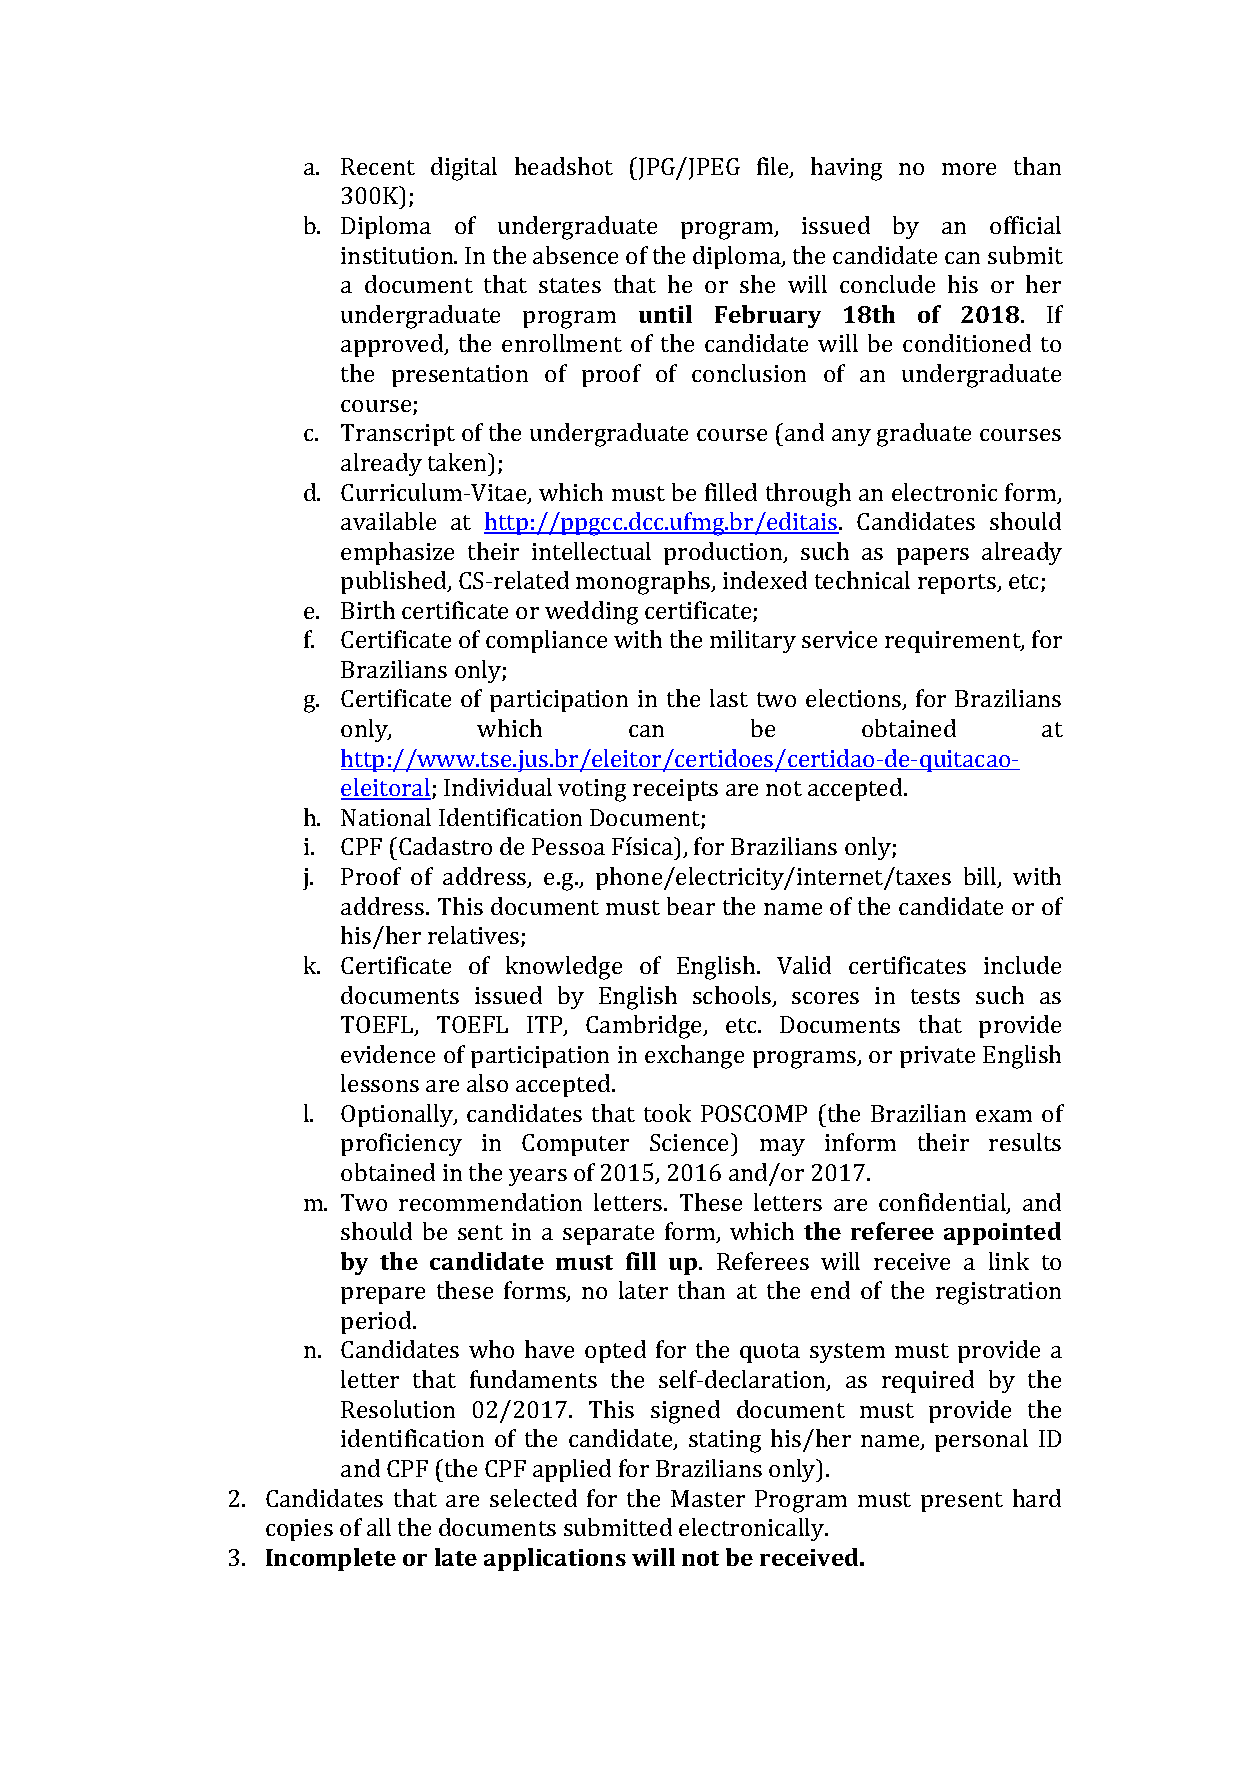 Image resolution: width=1252 pixels, height=1771 pixels. What do you see at coordinates (368, 610) in the page?
I see `Birth` at bounding box center [368, 610].
